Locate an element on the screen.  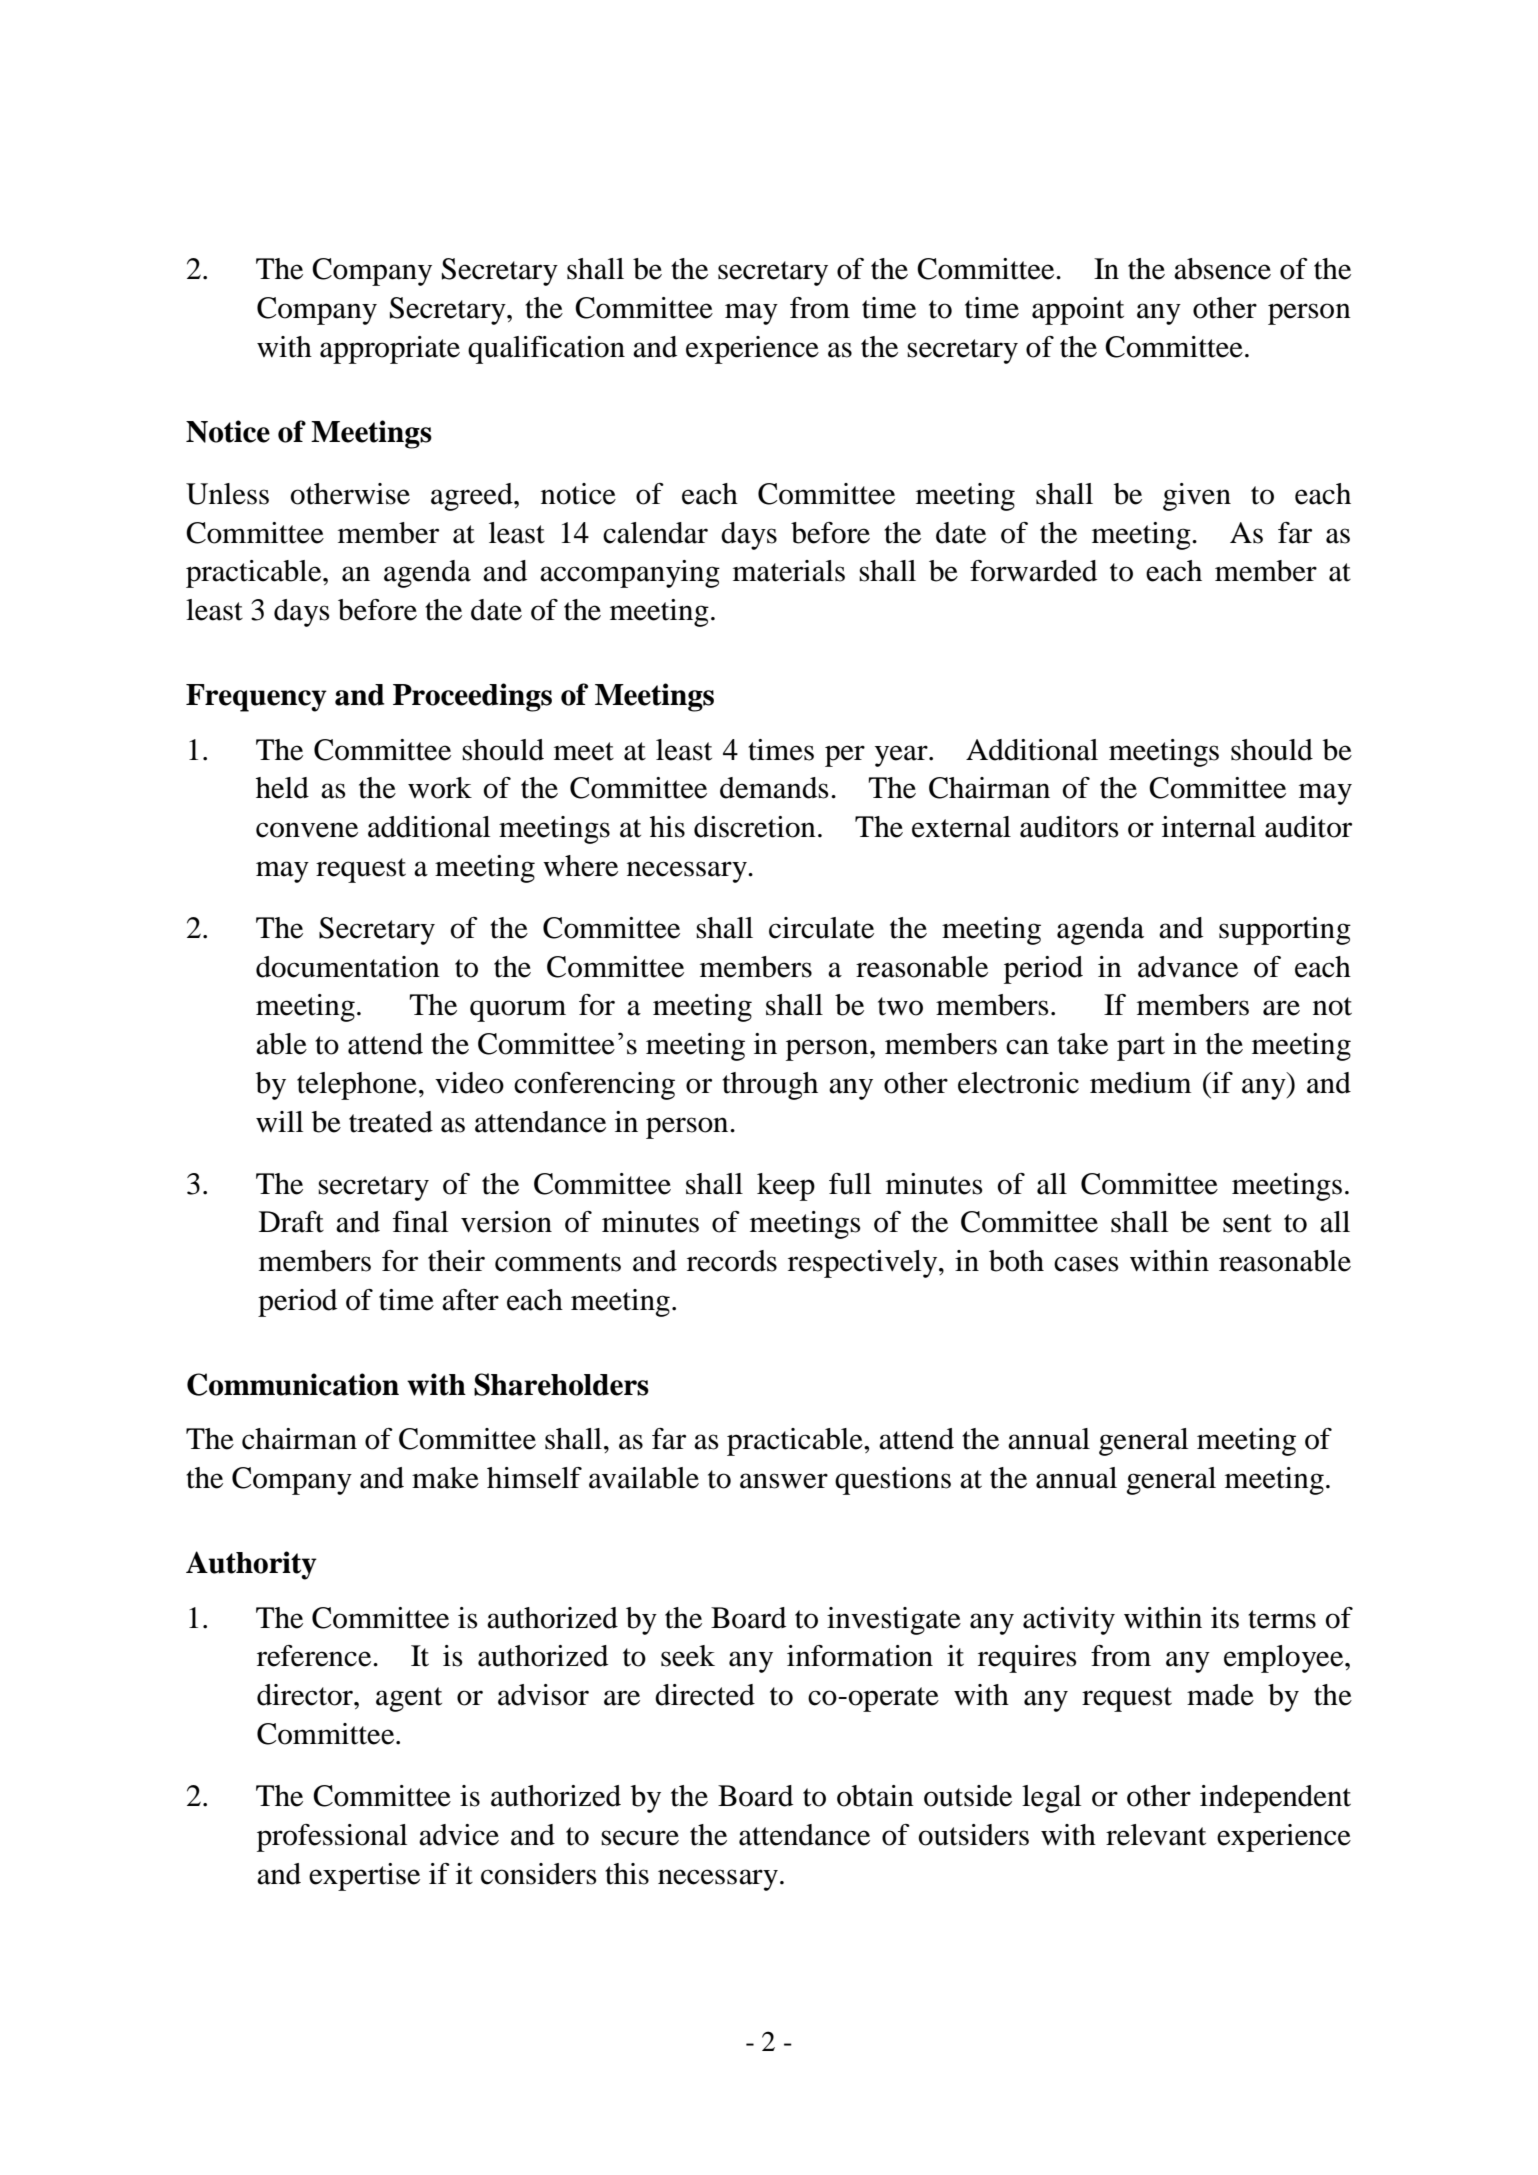
qualification is located at coordinates (546, 350).
